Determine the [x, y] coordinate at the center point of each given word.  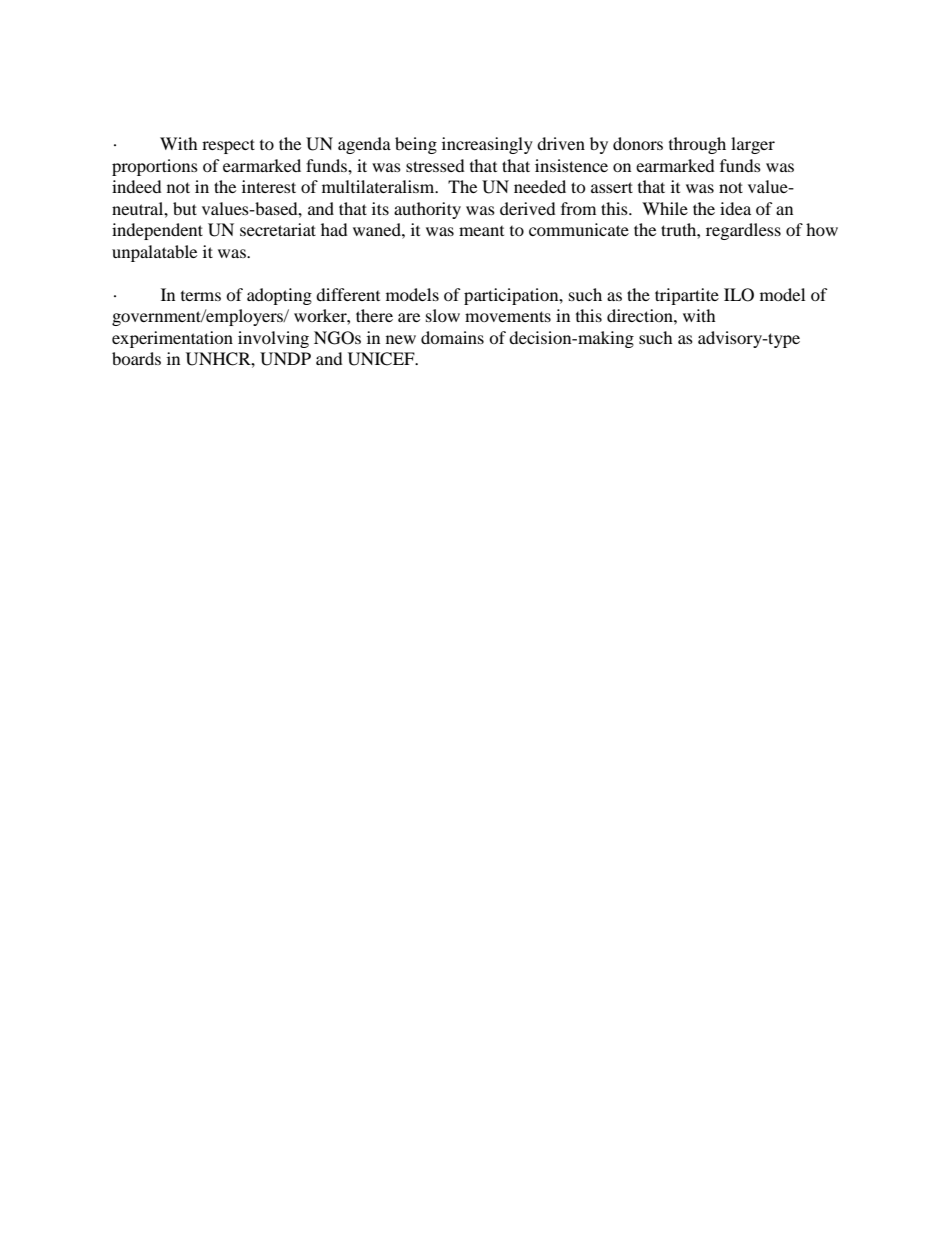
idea [735, 208]
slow [443, 315]
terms [201, 296]
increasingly [487, 145]
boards [136, 358]
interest [269, 186]
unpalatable [154, 253]
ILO [739, 295]
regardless [743, 231]
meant [481, 231]
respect [228, 146]
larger [753, 145]
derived [528, 208]
